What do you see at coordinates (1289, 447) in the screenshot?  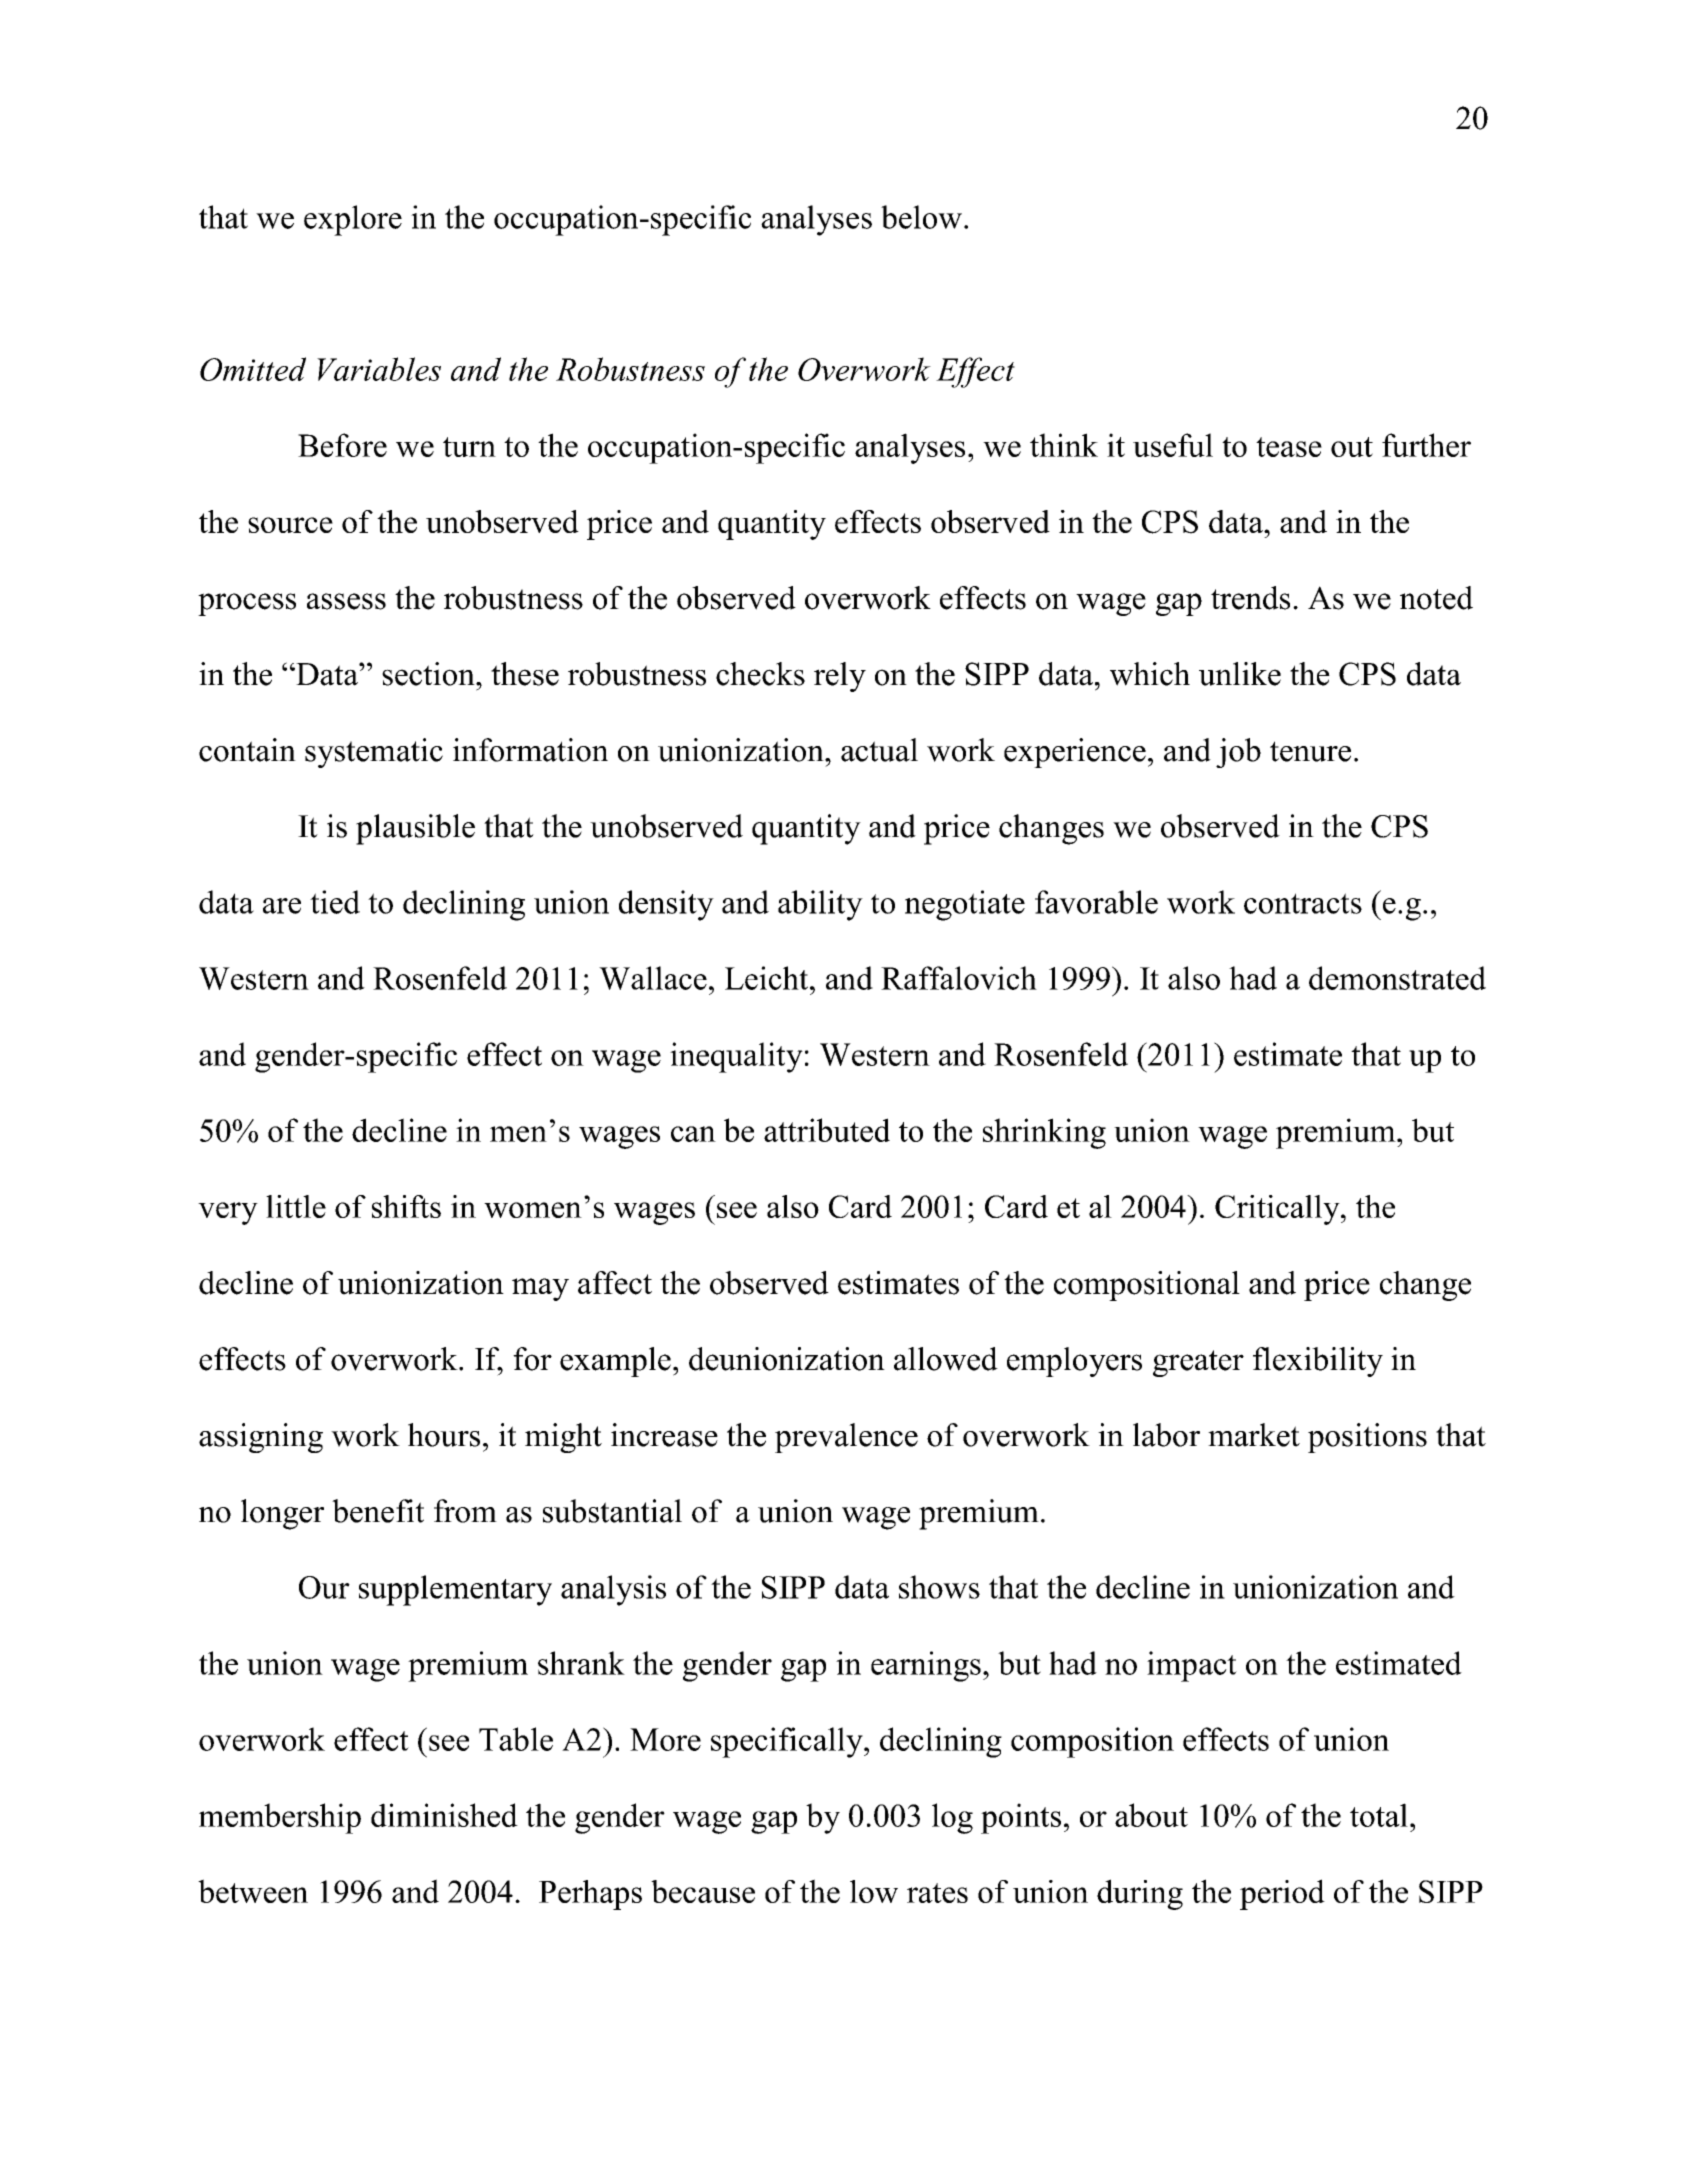 I see `tease` at bounding box center [1289, 447].
